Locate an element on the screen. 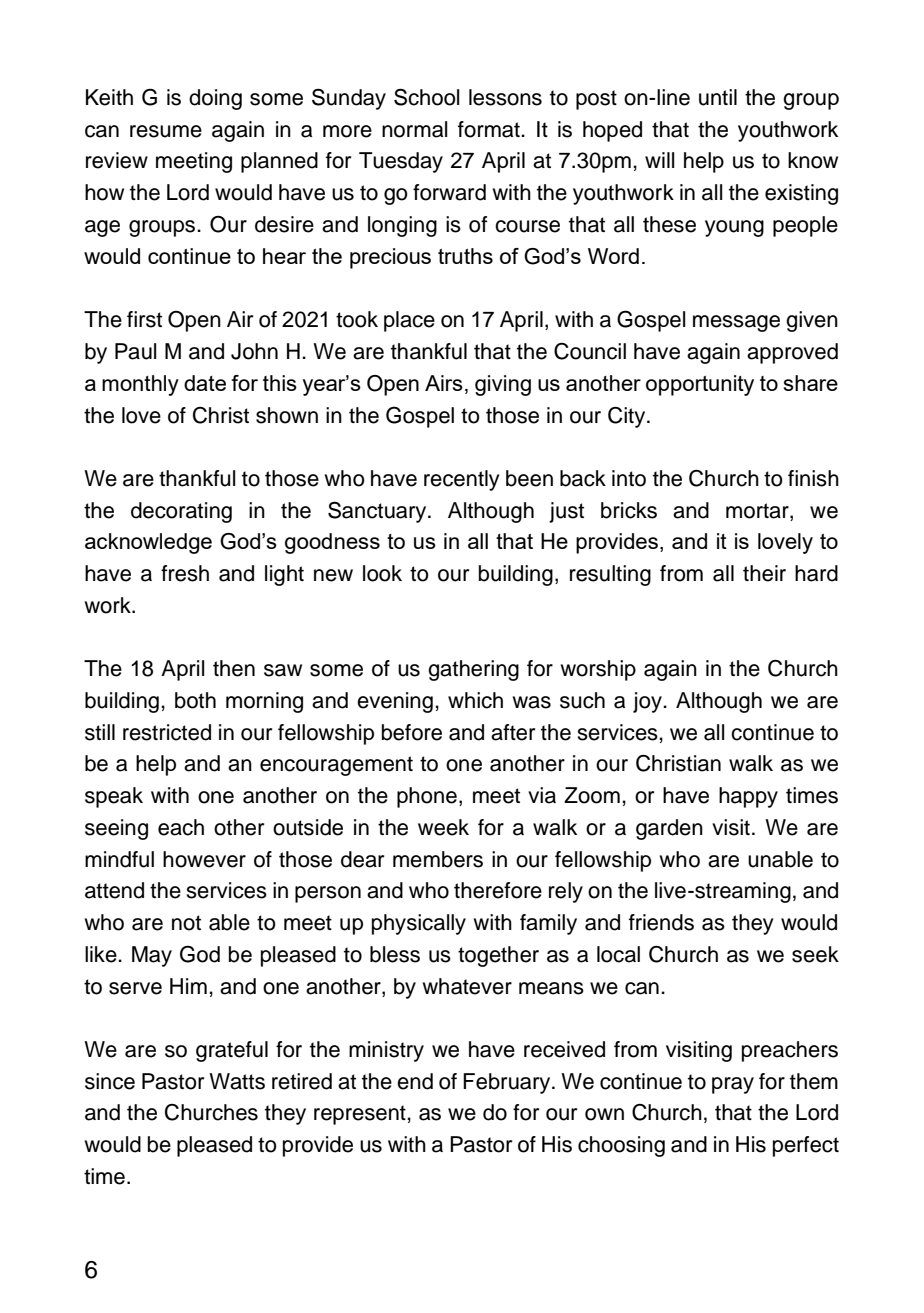 The height and width of the screenshot is (1313, 924). phone is located at coordinates (427, 797).
